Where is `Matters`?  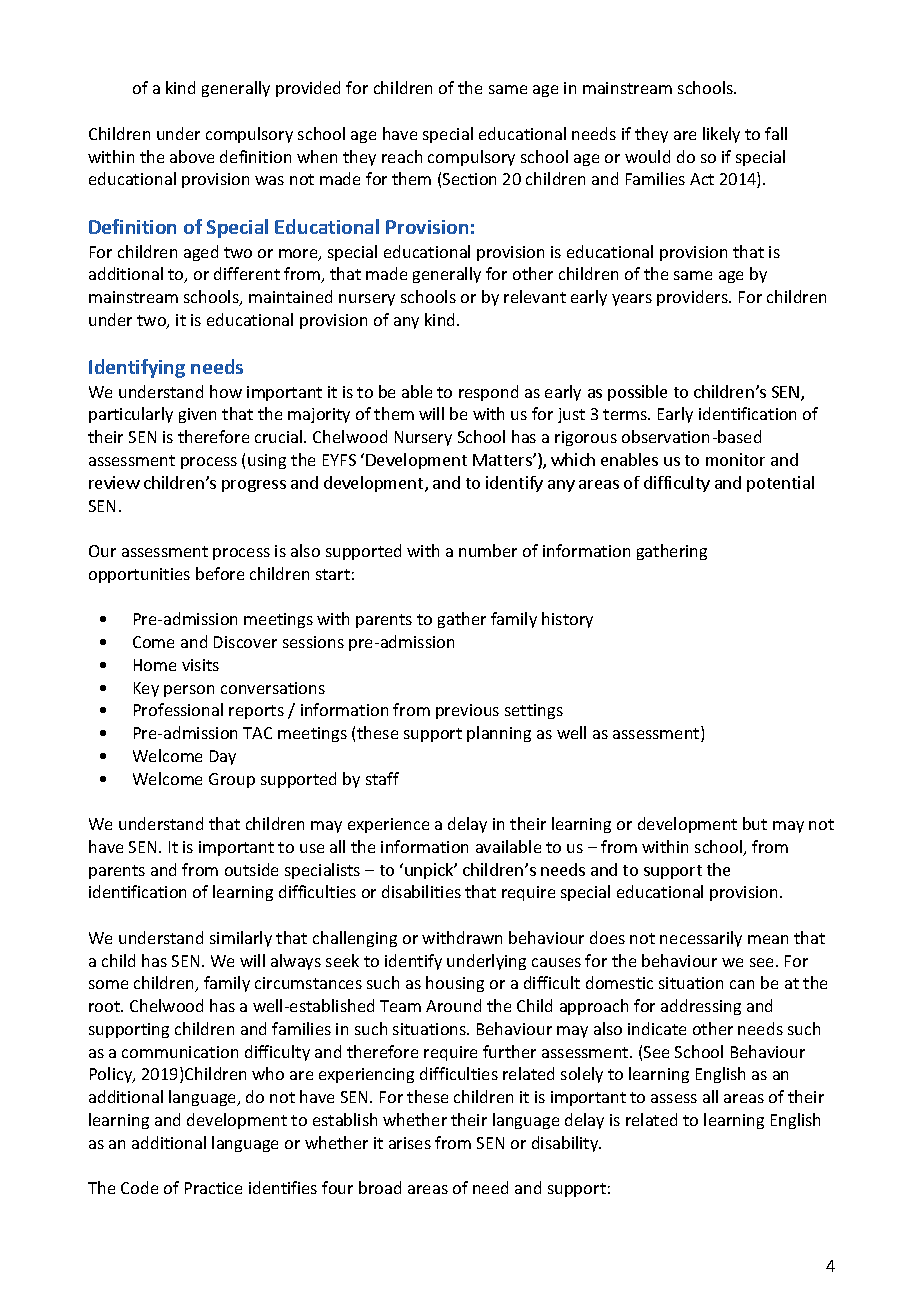 Matters is located at coordinates (503, 460).
